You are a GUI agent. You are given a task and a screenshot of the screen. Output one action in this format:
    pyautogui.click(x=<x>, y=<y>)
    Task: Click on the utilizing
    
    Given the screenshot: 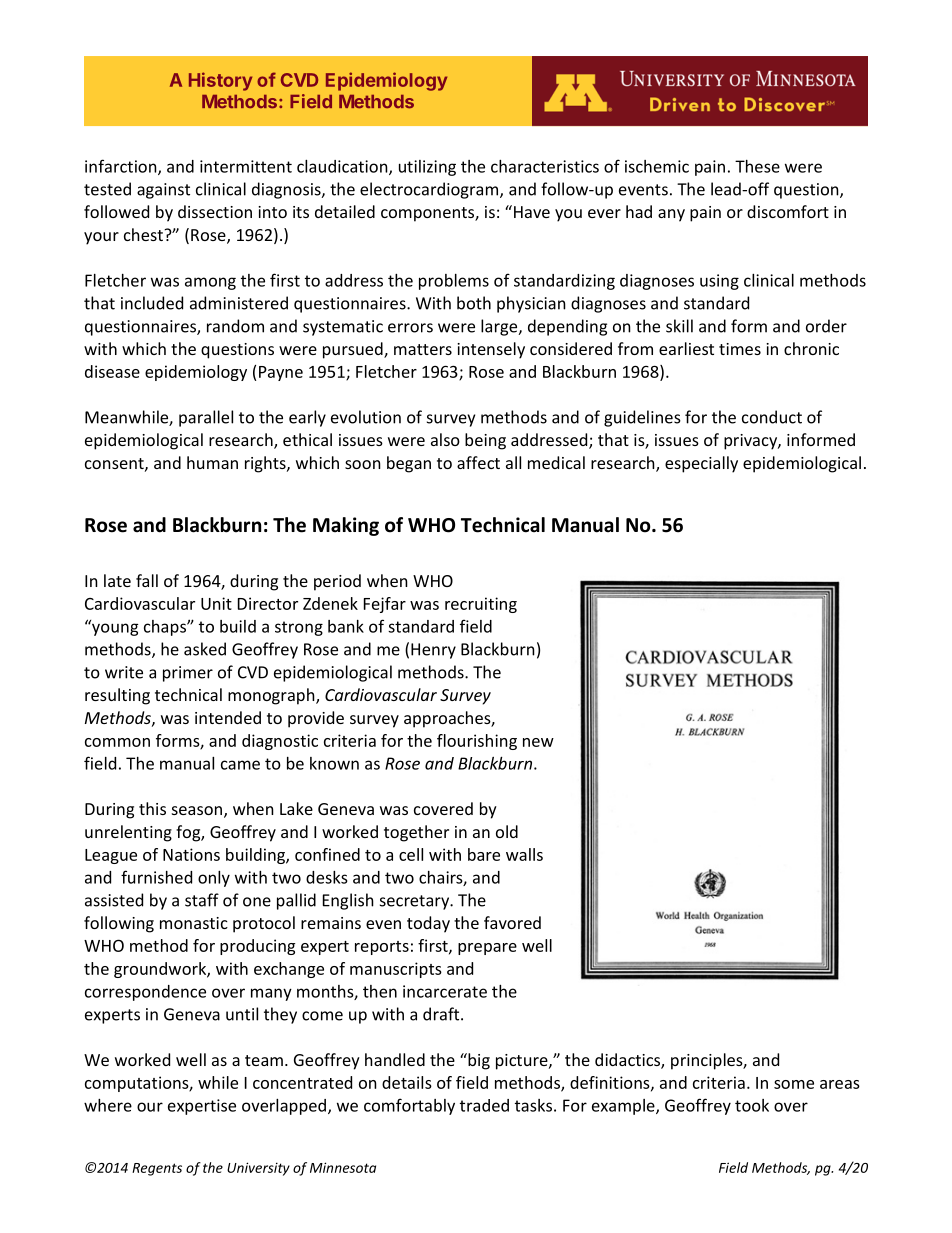 What is the action you would take?
    pyautogui.click(x=427, y=168)
